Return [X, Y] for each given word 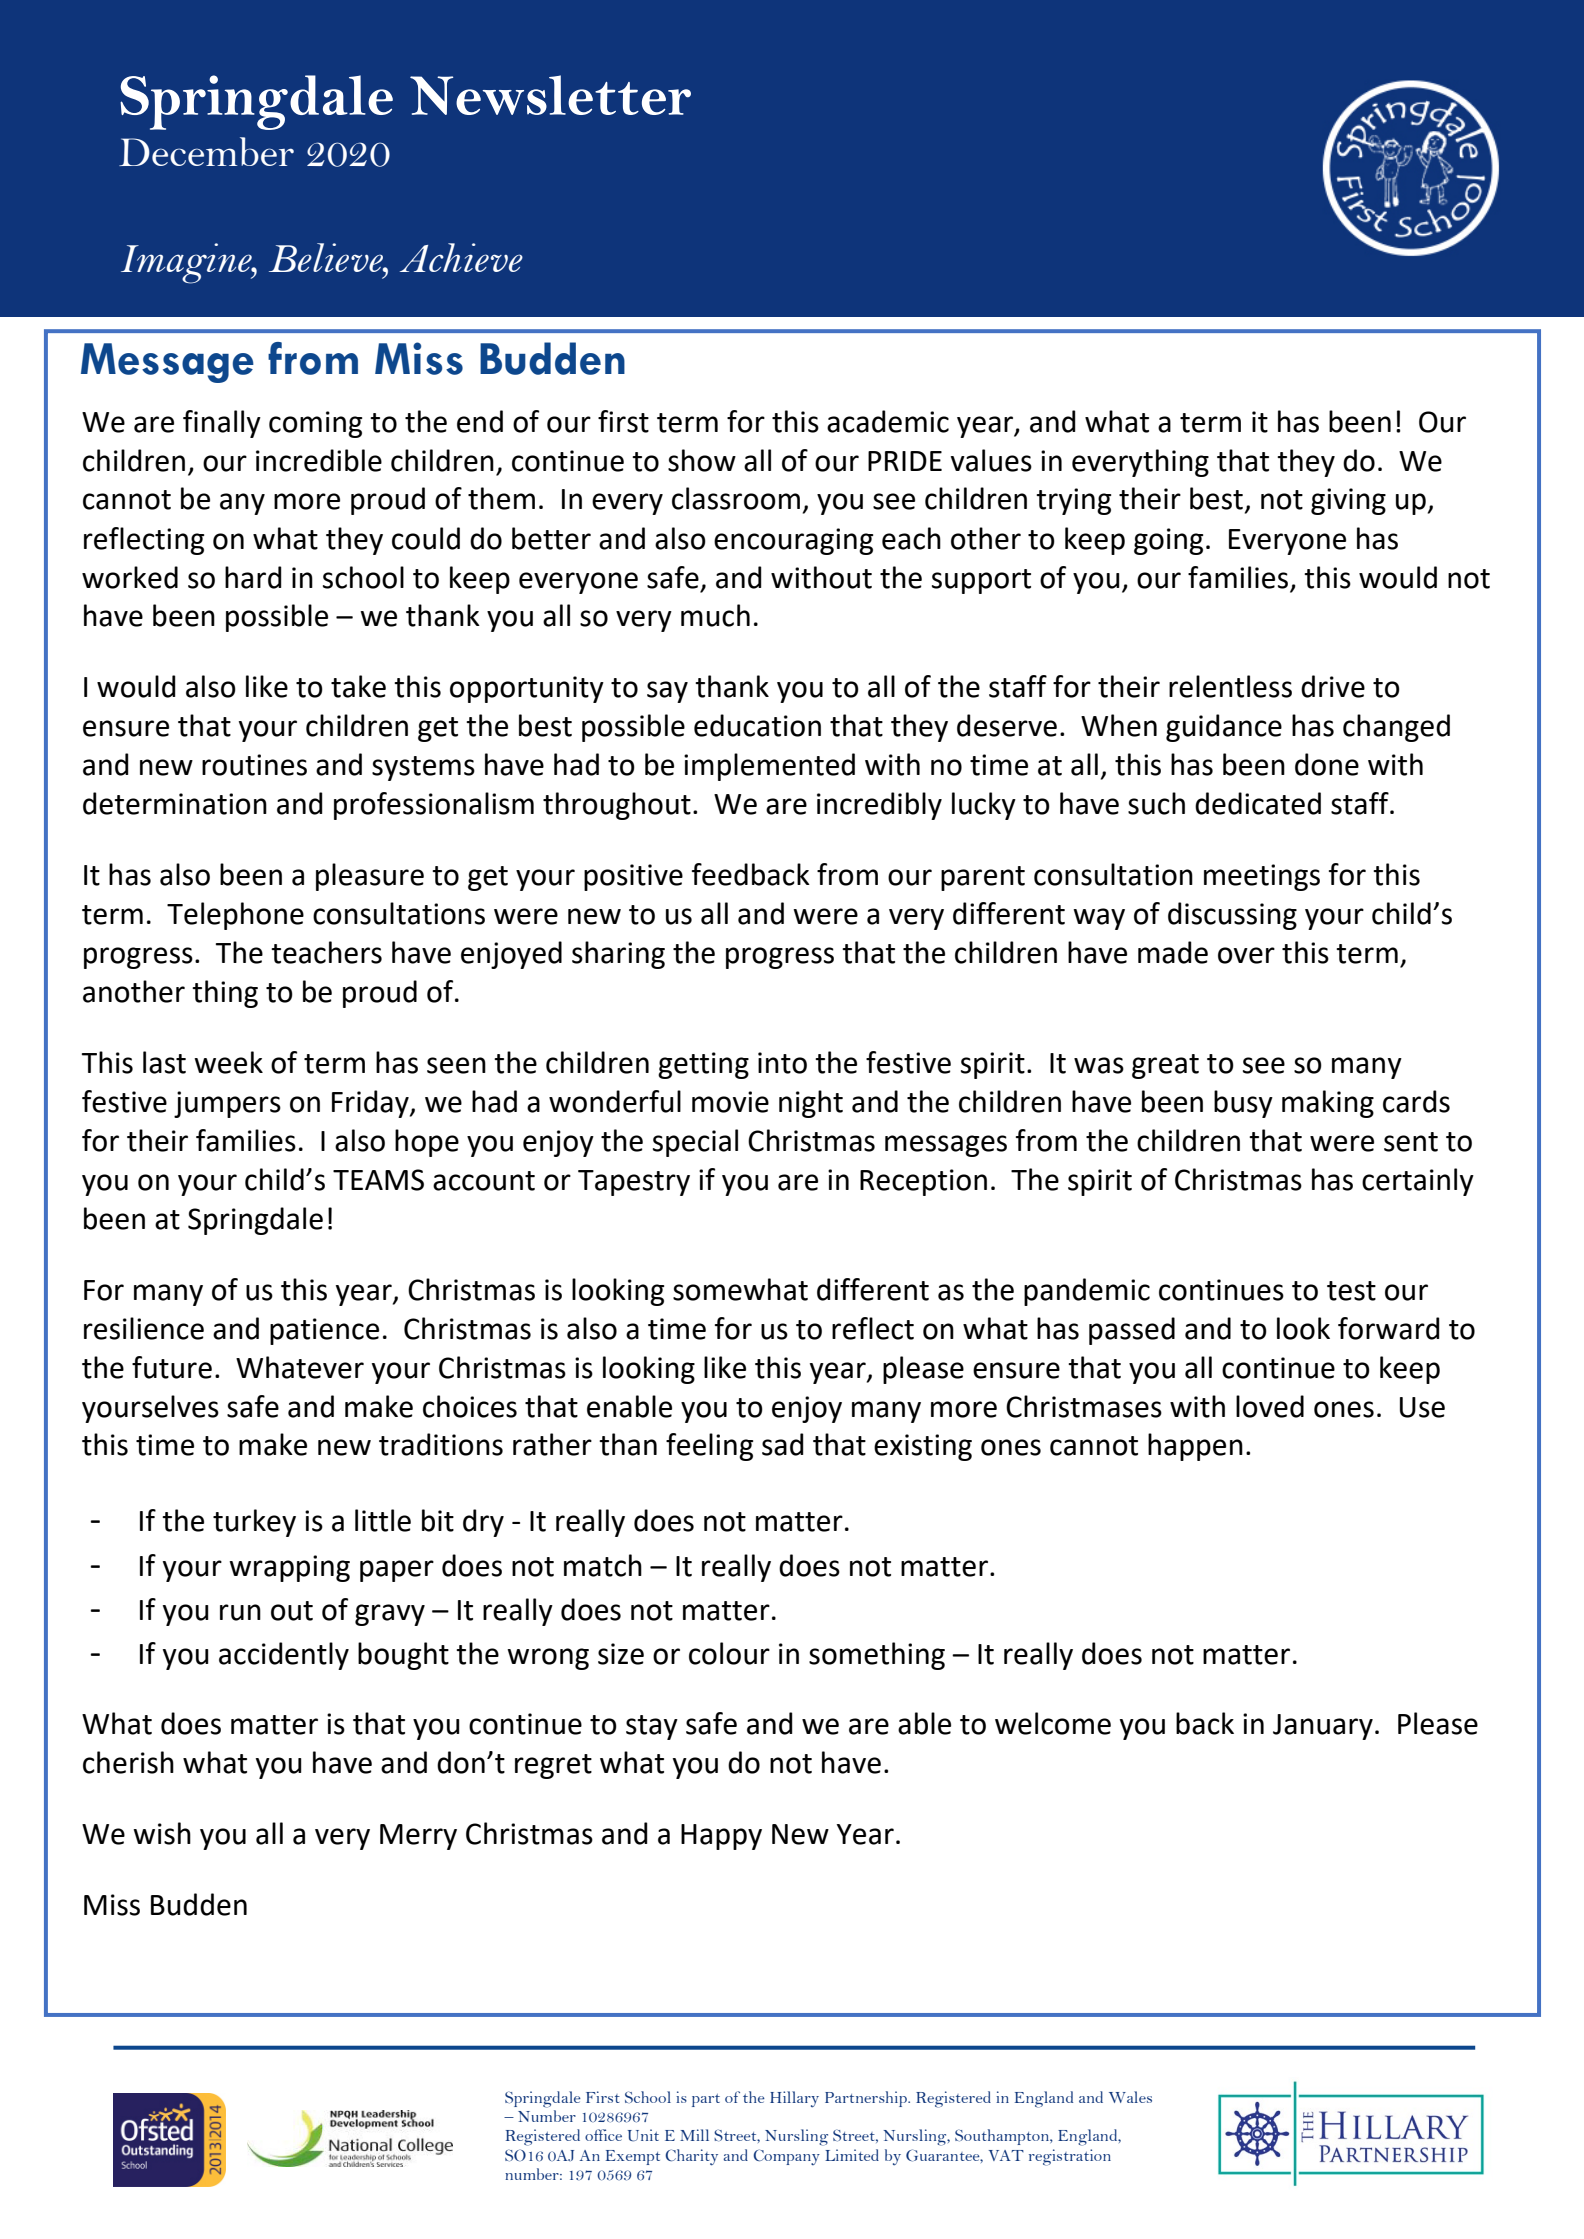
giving [1348, 501]
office [603, 2135]
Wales [1130, 2097]
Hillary [794, 2099]
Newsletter [550, 95]
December [206, 151]
